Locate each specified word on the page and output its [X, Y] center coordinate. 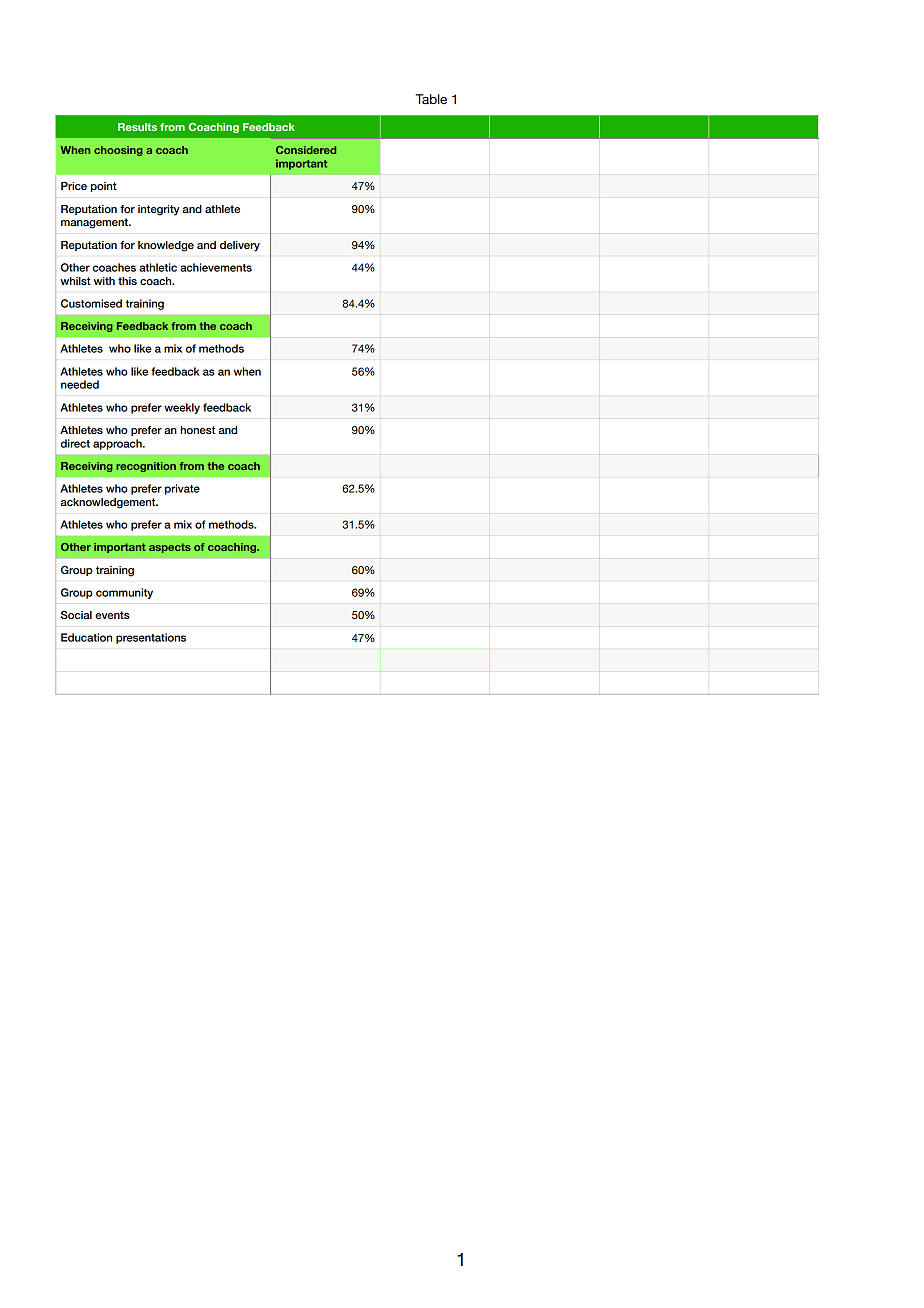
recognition [146, 467]
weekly [182, 408]
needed [80, 384]
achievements [216, 267]
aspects [170, 548]
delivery [240, 246]
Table [431, 99]
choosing [118, 151]
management [95, 223]
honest [198, 430]
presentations [151, 638]
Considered [306, 150]
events [112, 615]
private [182, 489]
